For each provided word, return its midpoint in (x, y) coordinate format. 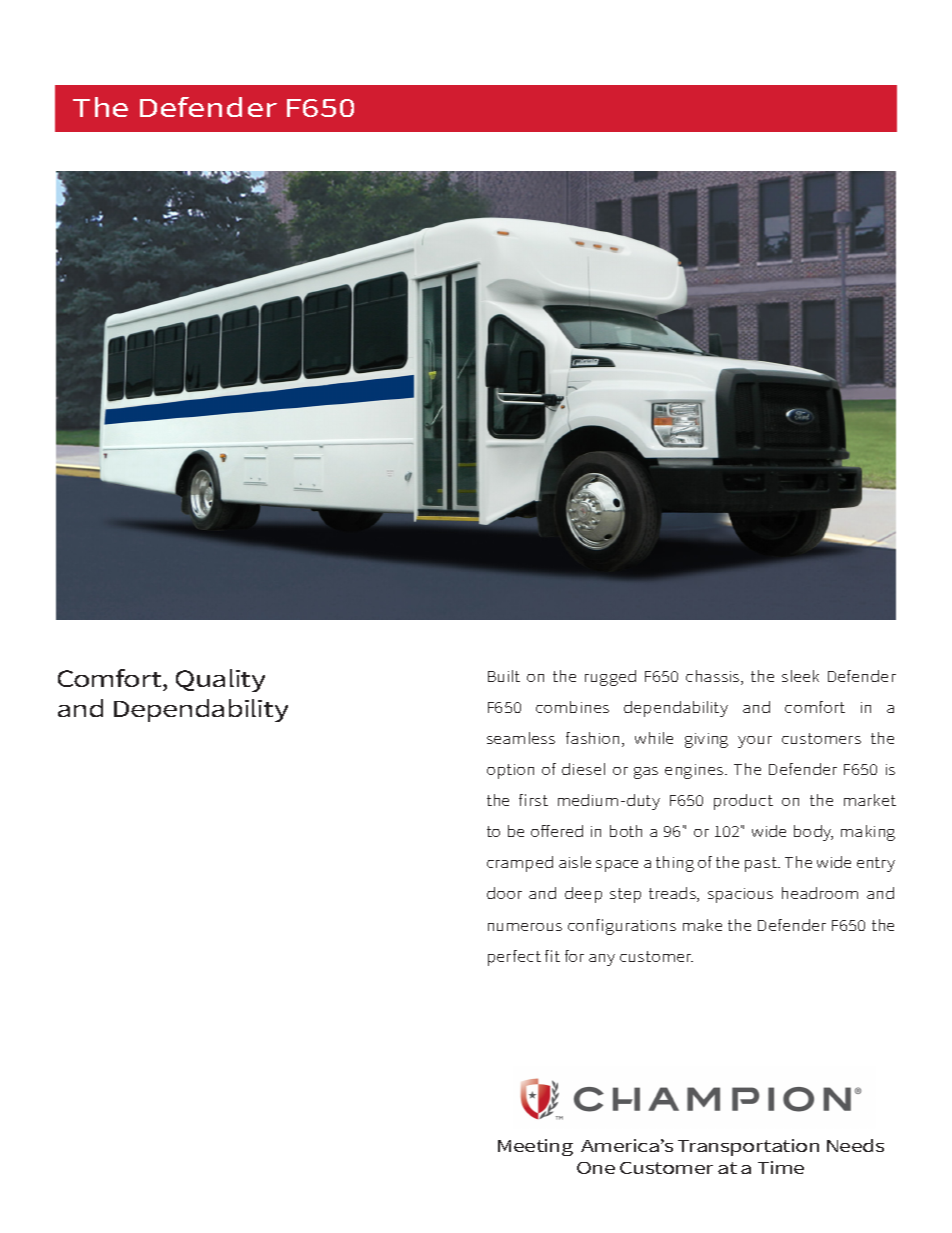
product (743, 802)
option (510, 771)
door (504, 893)
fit (552, 956)
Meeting (535, 1147)
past (762, 864)
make (702, 925)
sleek (800, 676)
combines (572, 707)
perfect (514, 958)
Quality (220, 680)
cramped (520, 864)
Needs (855, 1145)
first (533, 800)
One (596, 1168)
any (602, 960)
